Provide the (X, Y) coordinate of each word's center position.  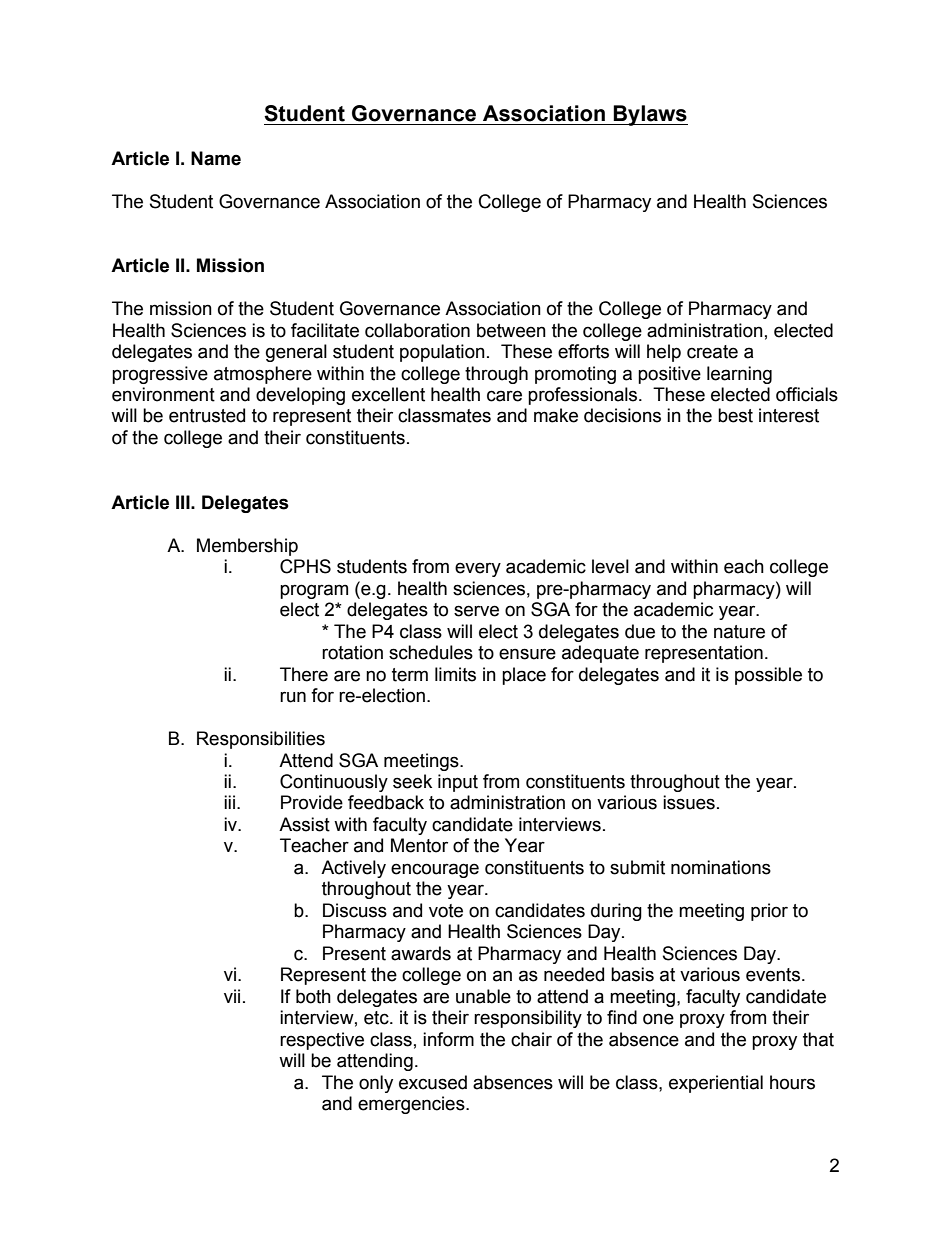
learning (739, 375)
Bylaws (650, 115)
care (504, 396)
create (712, 352)
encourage (435, 870)
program (314, 591)
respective (322, 1041)
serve (476, 611)
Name (216, 158)
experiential (716, 1084)
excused (433, 1082)
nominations (721, 867)
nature (739, 632)
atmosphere (263, 375)
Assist (304, 824)
